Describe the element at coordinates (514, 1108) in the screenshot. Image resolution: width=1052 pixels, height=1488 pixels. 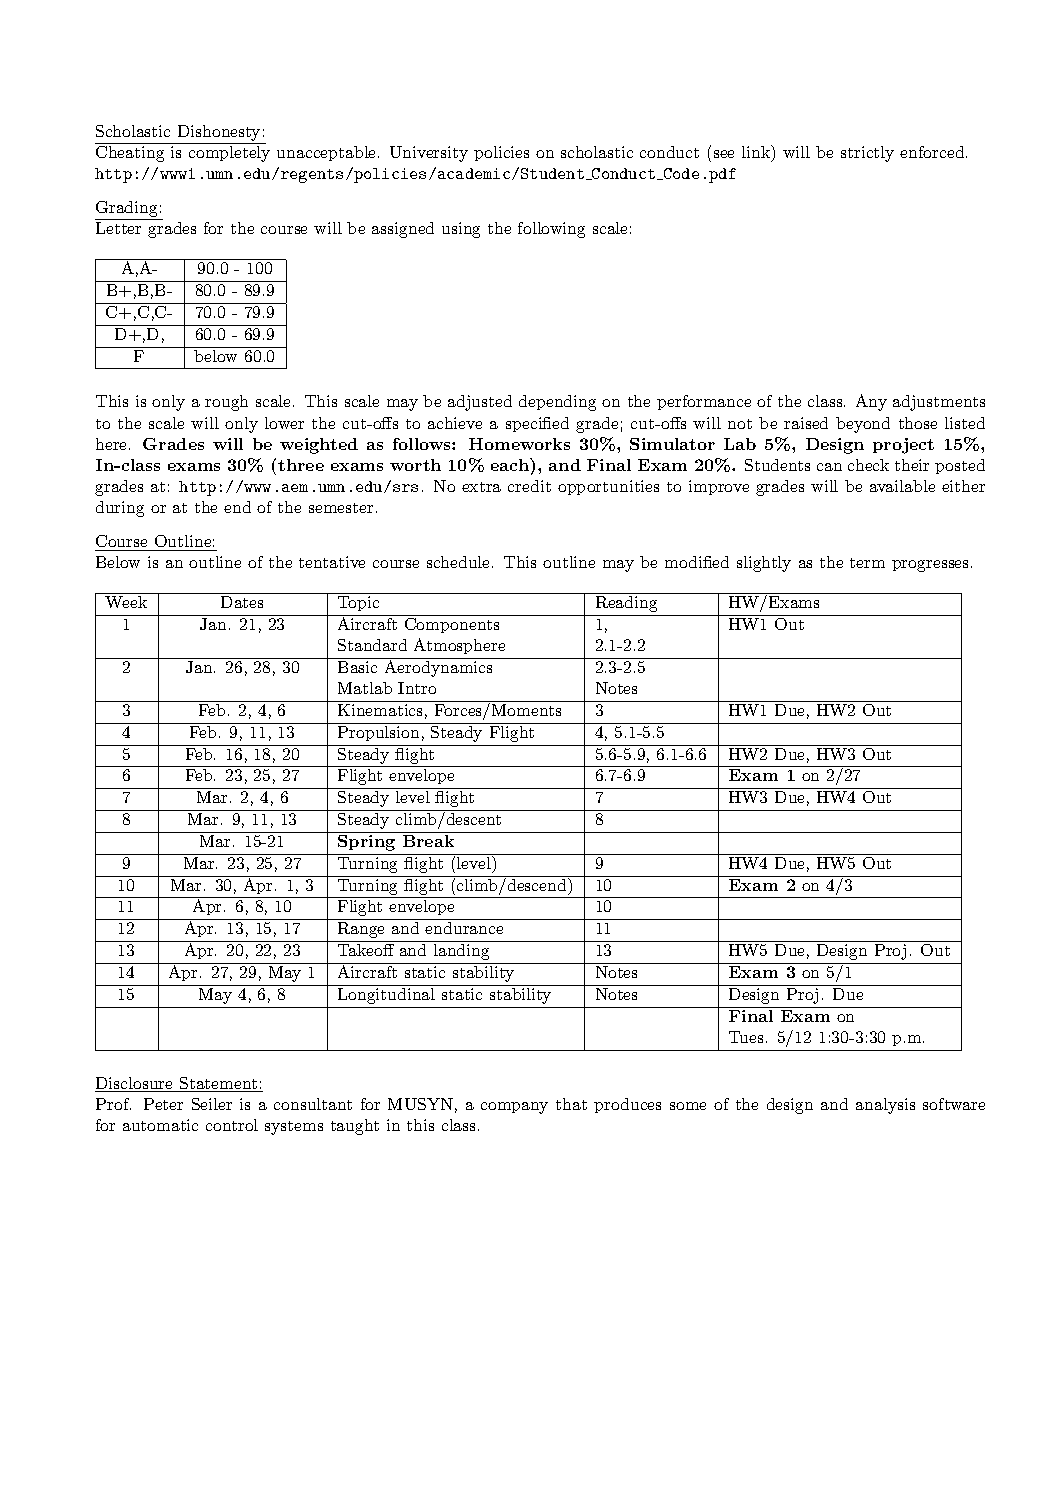
I see `company` at that location.
